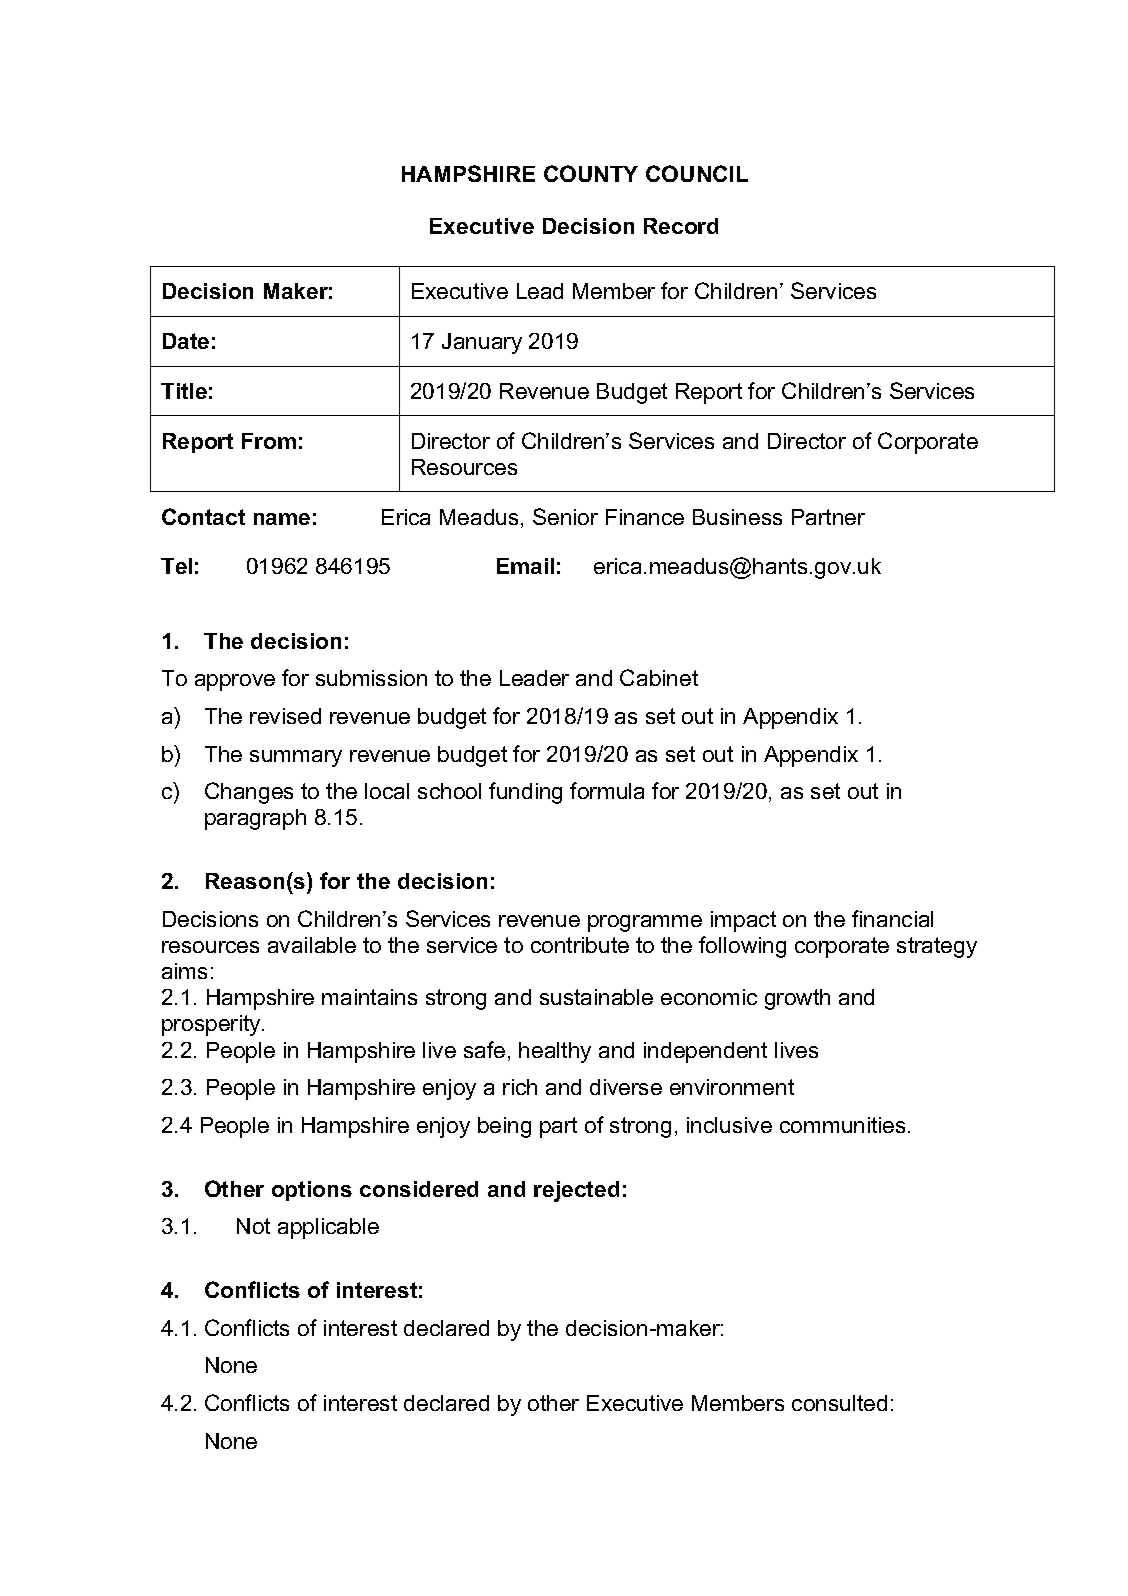 Image resolution: width=1128 pixels, height=1596 pixels. What do you see at coordinates (737, 517) in the page?
I see `Business` at bounding box center [737, 517].
